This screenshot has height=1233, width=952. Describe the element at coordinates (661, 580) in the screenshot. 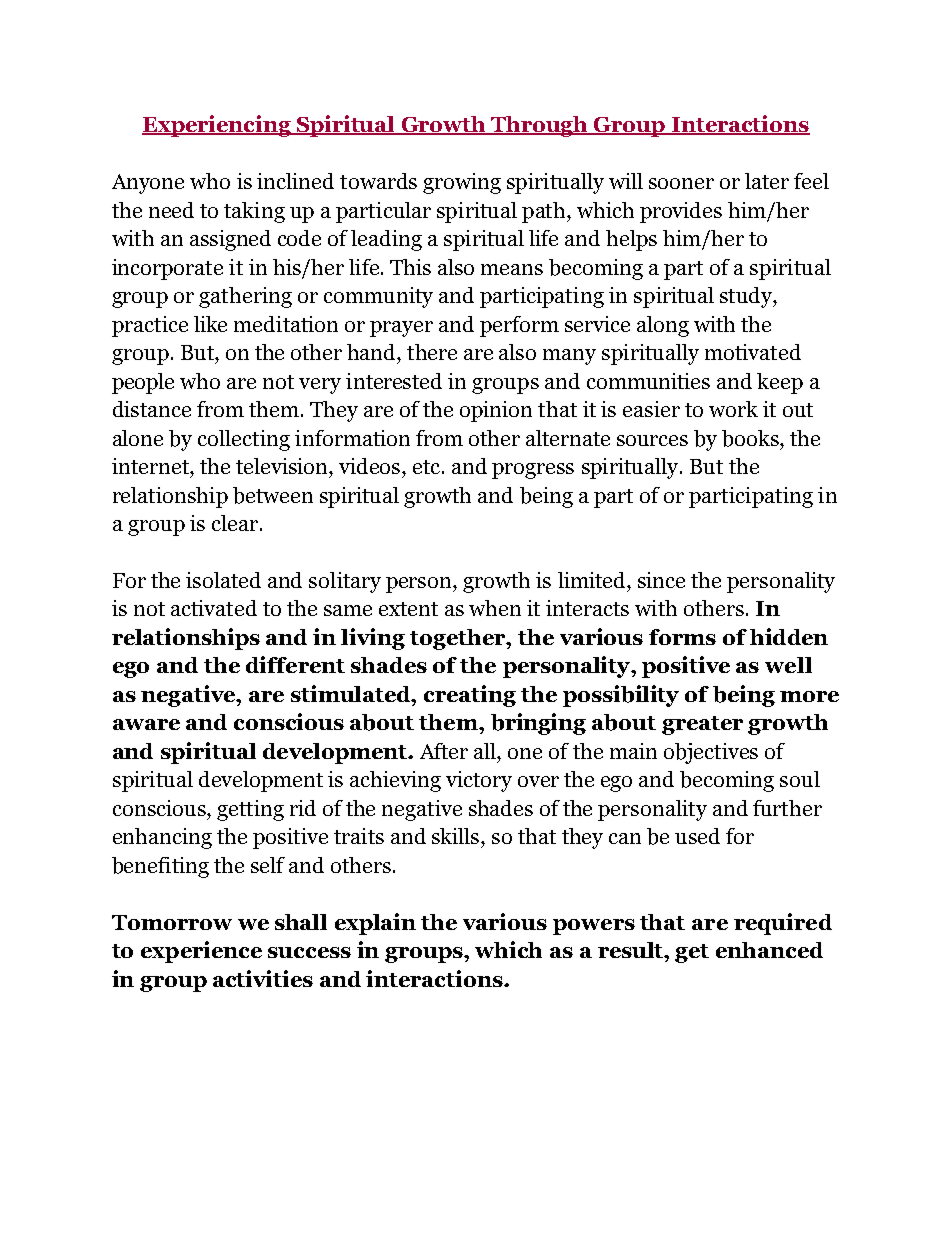

I see `since` at that location.
